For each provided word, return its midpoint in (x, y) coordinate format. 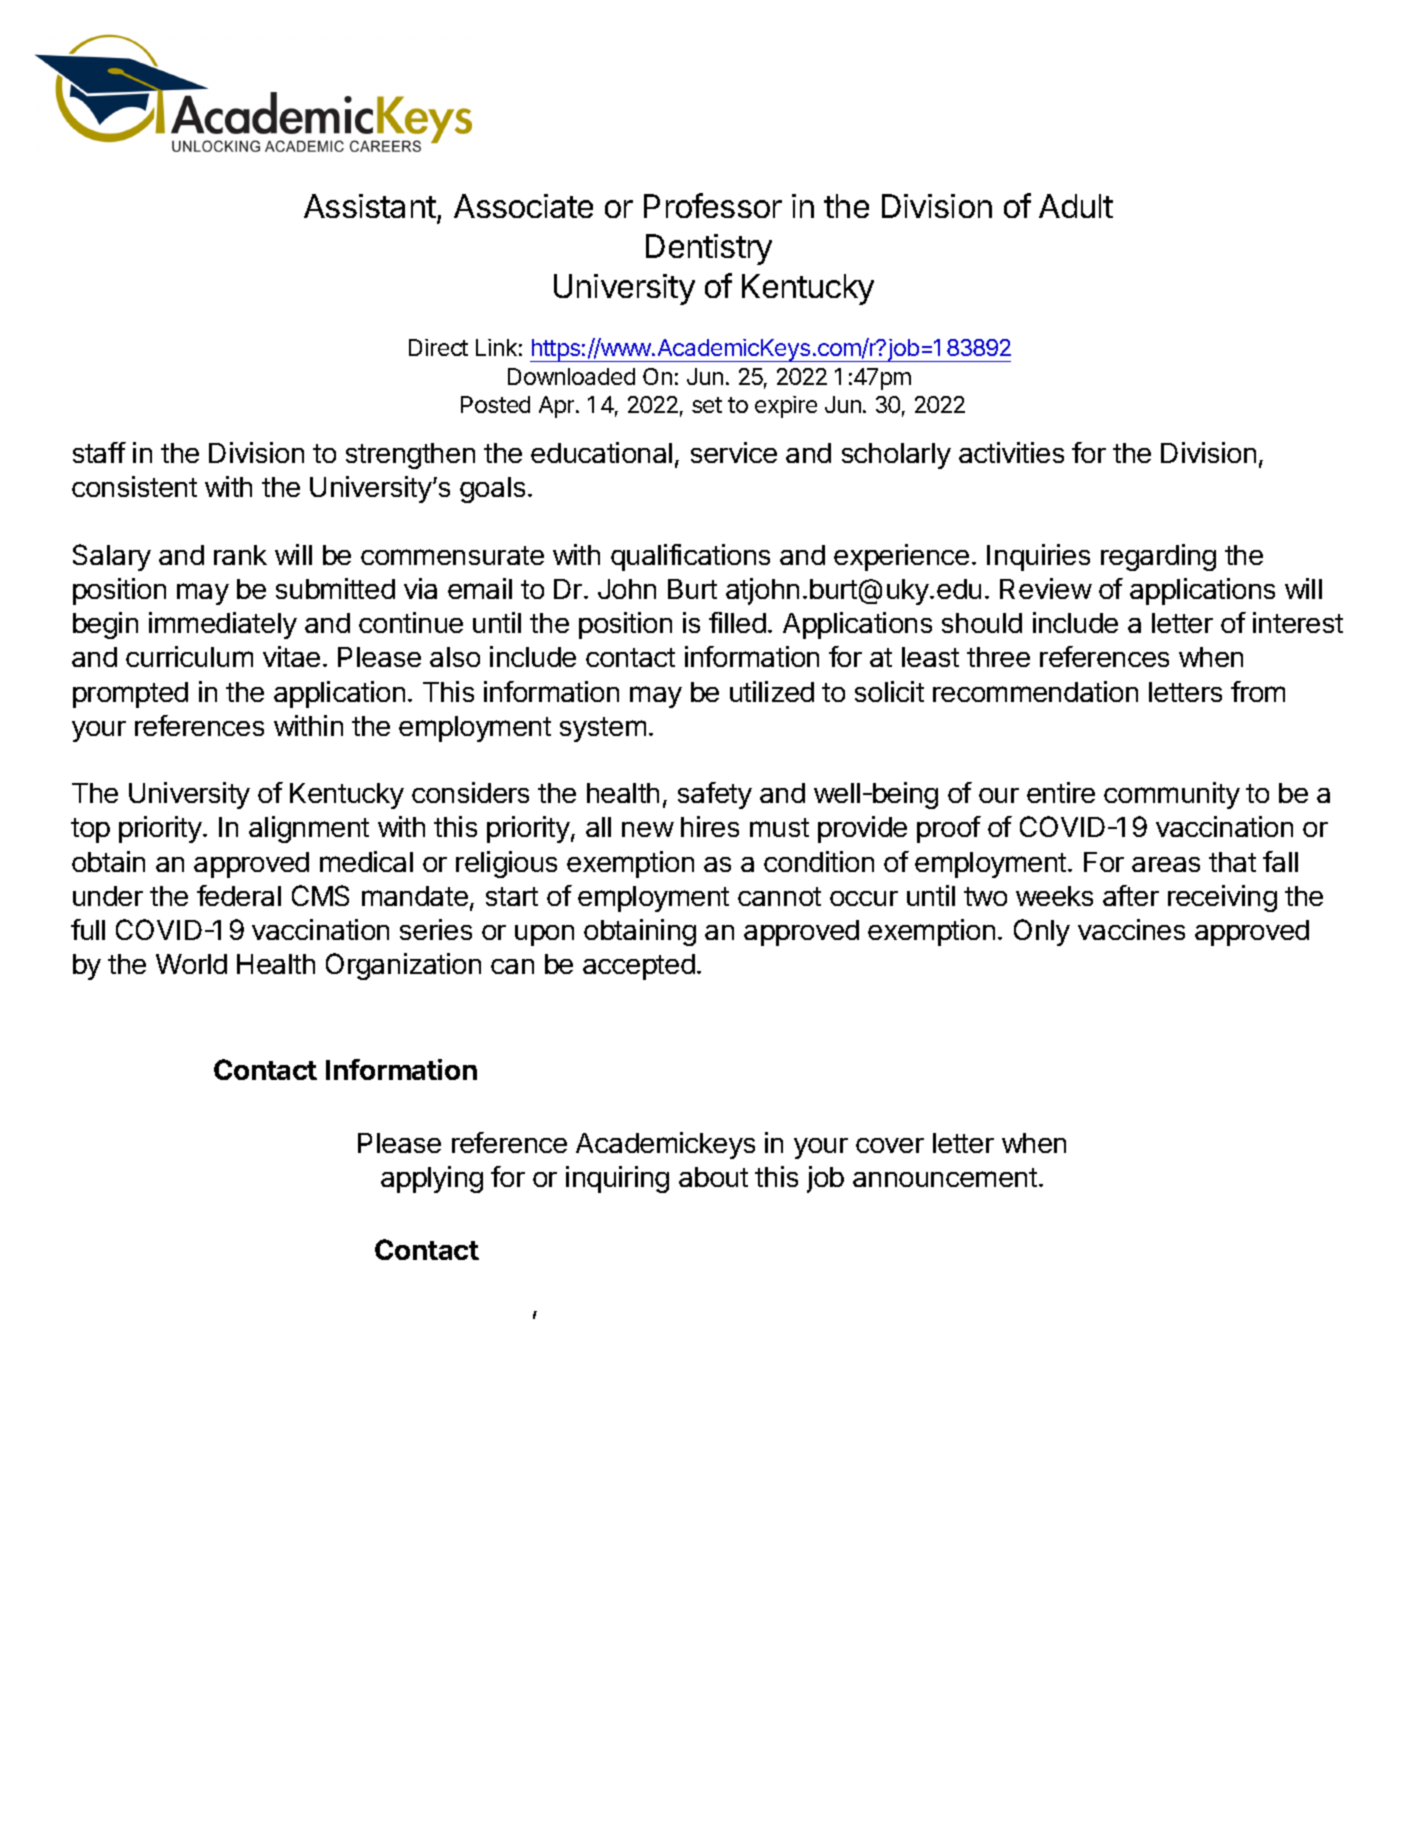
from (1258, 691)
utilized (772, 691)
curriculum (189, 656)
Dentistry (709, 249)
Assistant (370, 206)
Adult (1076, 206)
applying (432, 1179)
